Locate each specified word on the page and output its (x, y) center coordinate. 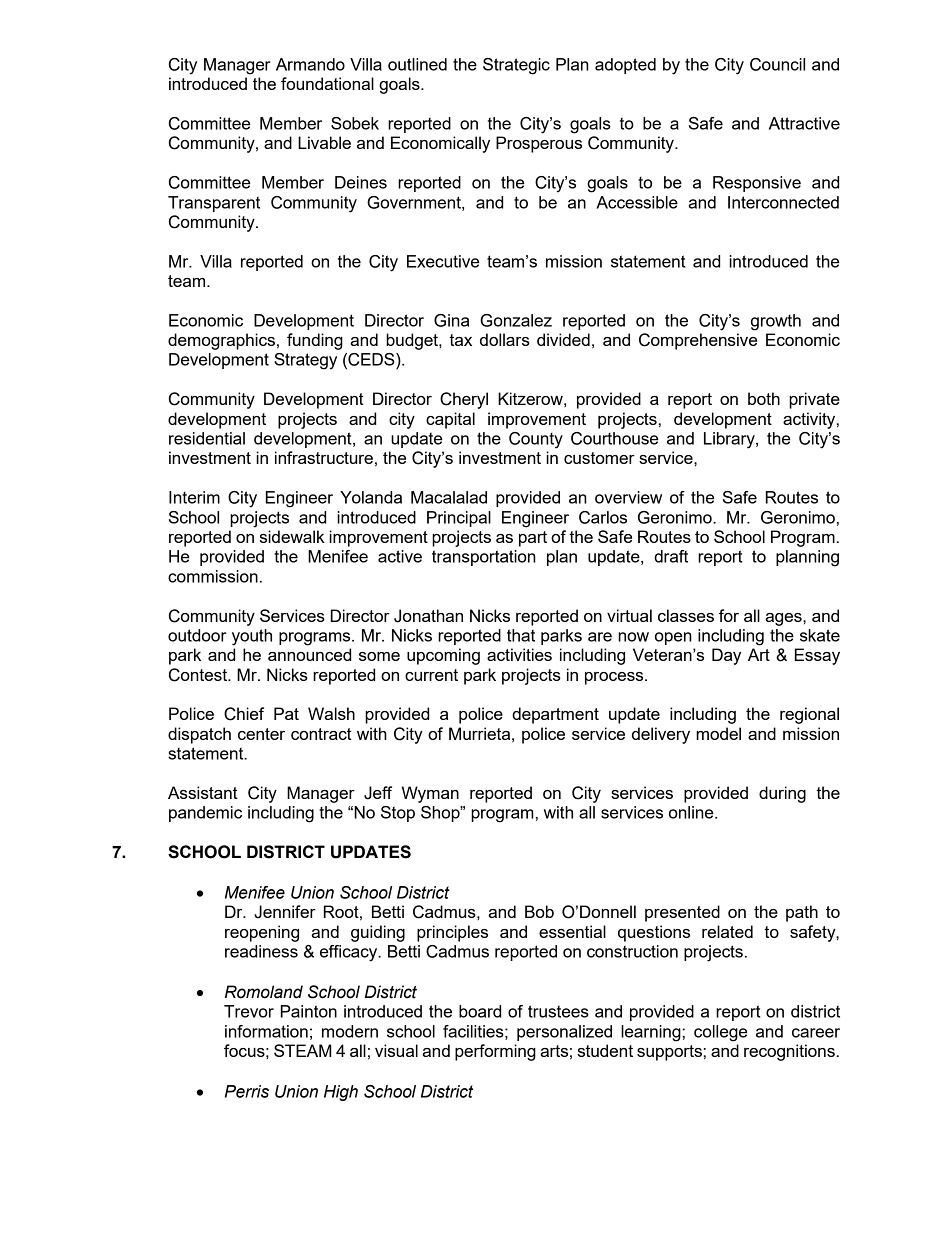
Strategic (516, 66)
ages (784, 619)
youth (252, 637)
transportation (484, 558)
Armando (310, 64)
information (266, 1031)
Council (777, 64)
